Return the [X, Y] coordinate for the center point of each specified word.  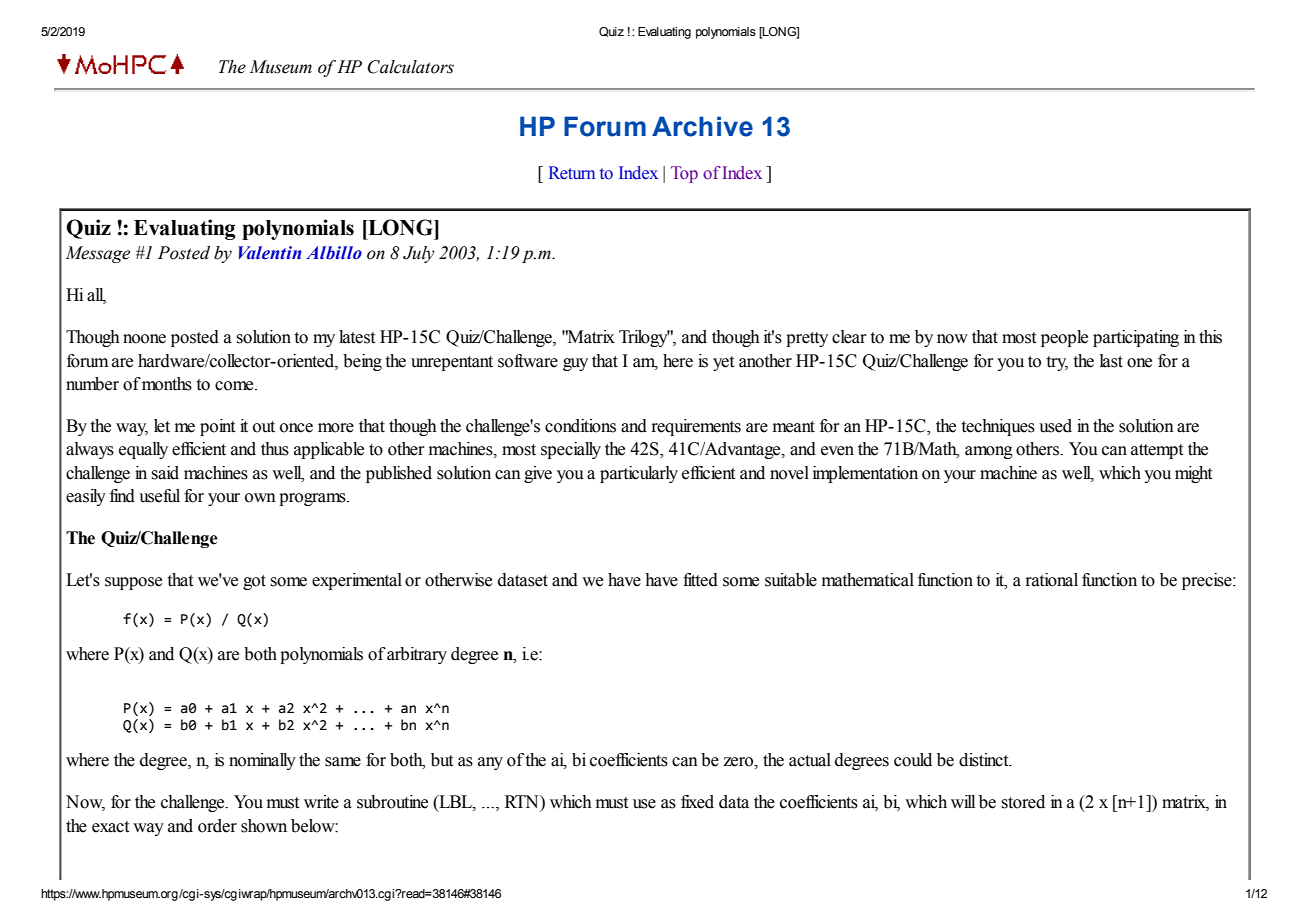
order [217, 826]
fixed [697, 802]
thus [275, 449]
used [1055, 426]
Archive [702, 126]
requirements [696, 427]
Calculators [411, 67]
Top [684, 174]
